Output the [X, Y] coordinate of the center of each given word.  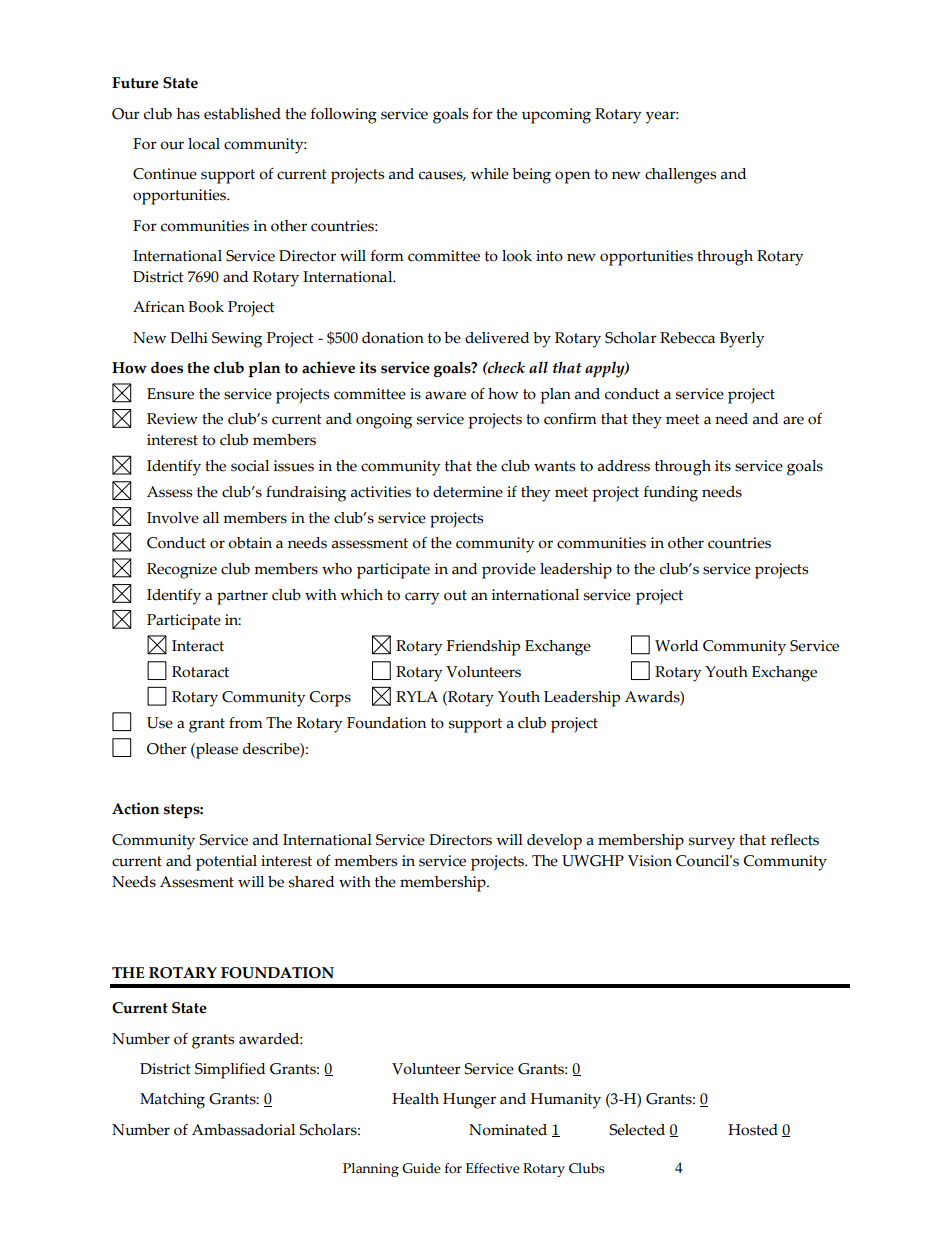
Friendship [483, 648]
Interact [198, 646]
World [676, 646]
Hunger [469, 1101]
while [490, 174]
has [188, 114]
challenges [680, 176]
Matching [172, 1101]
